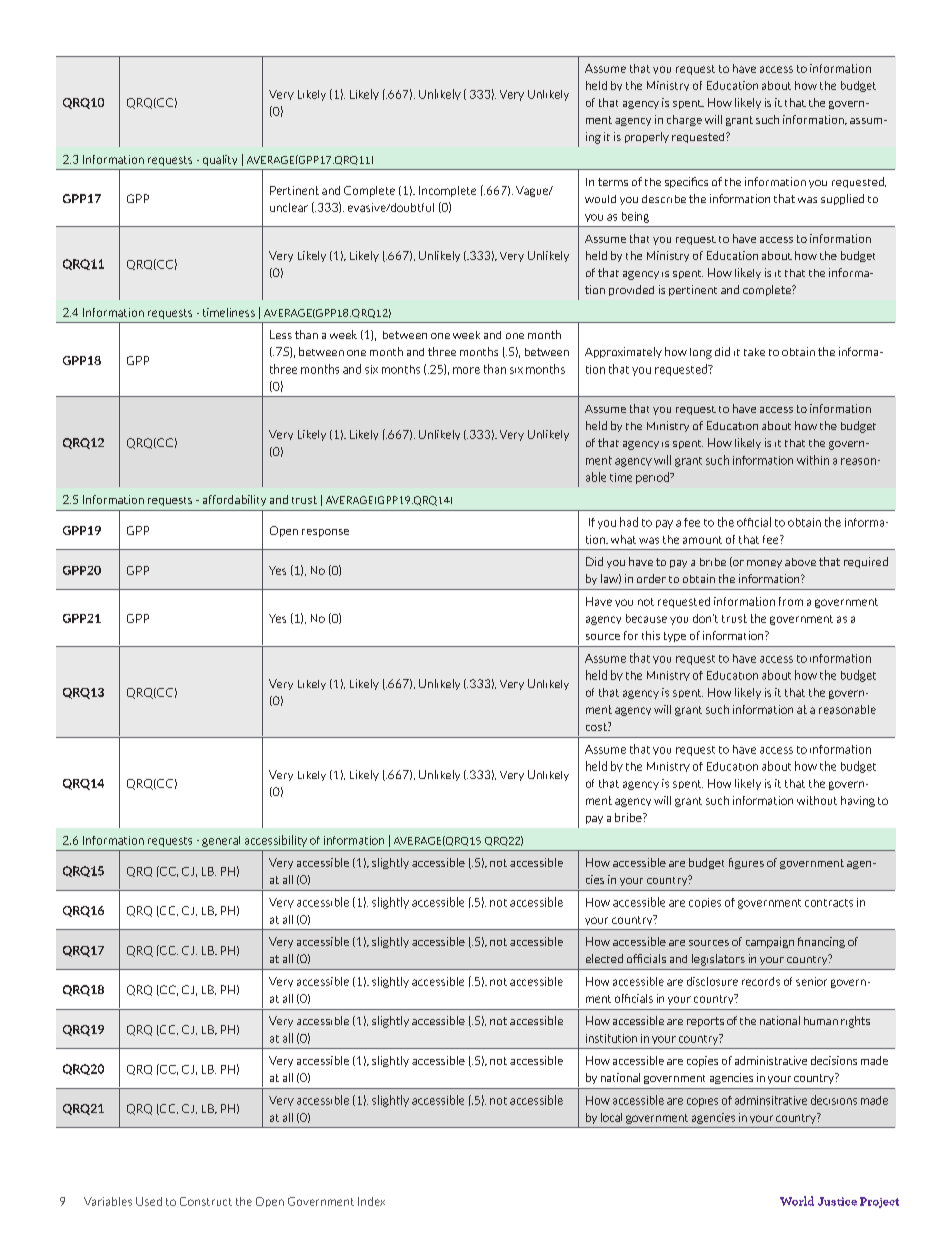 The width and height of the image is (952, 1233). What do you see at coordinates (842, 199) in the image?
I see `supplied` at bounding box center [842, 199].
